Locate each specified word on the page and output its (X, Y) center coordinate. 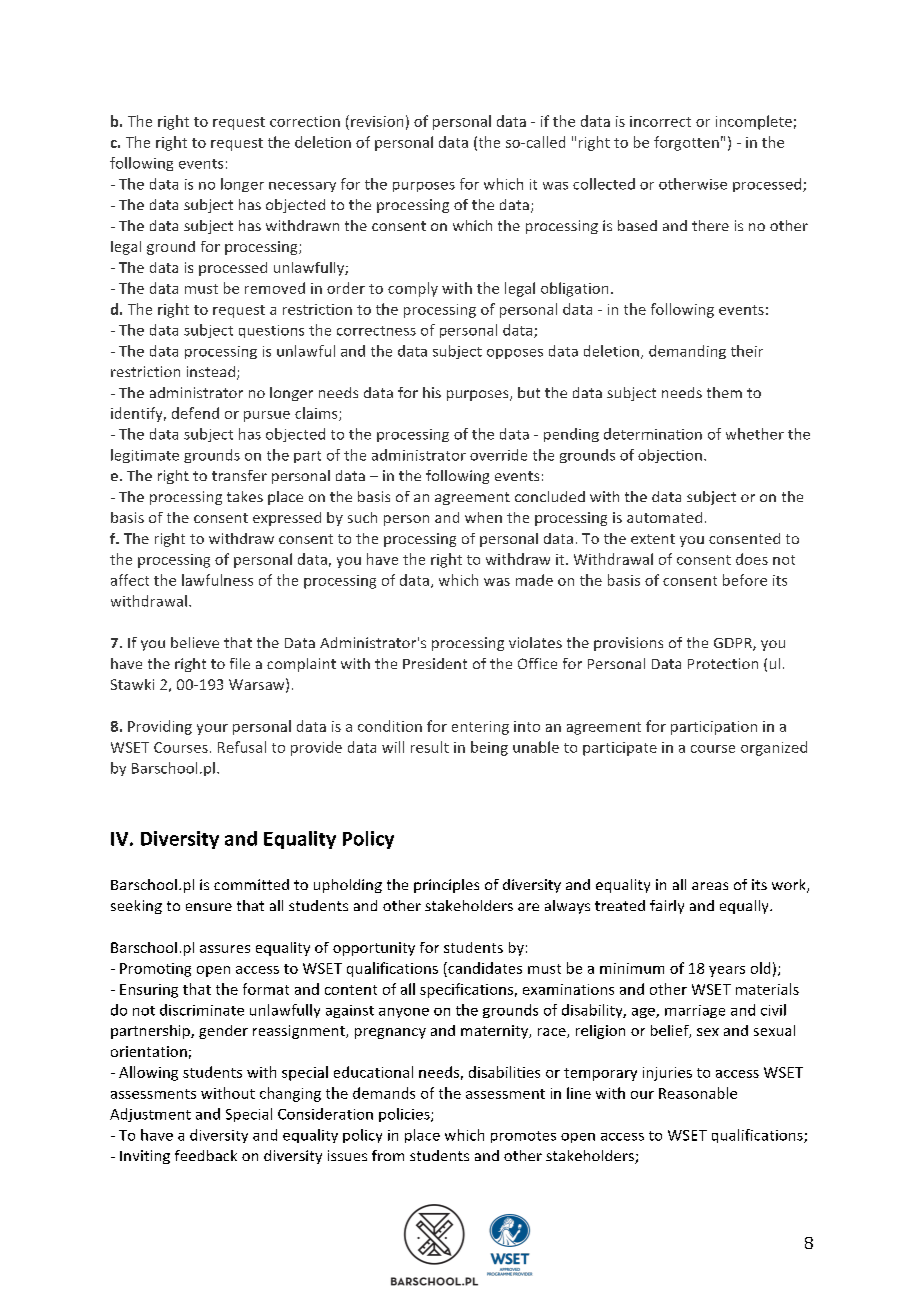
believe (195, 642)
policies (405, 1115)
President (435, 663)
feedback (206, 1155)
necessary (302, 187)
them (724, 392)
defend (195, 413)
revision (377, 121)
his (432, 392)
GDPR (734, 644)
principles (446, 886)
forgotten (686, 143)
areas (710, 886)
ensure (209, 907)
